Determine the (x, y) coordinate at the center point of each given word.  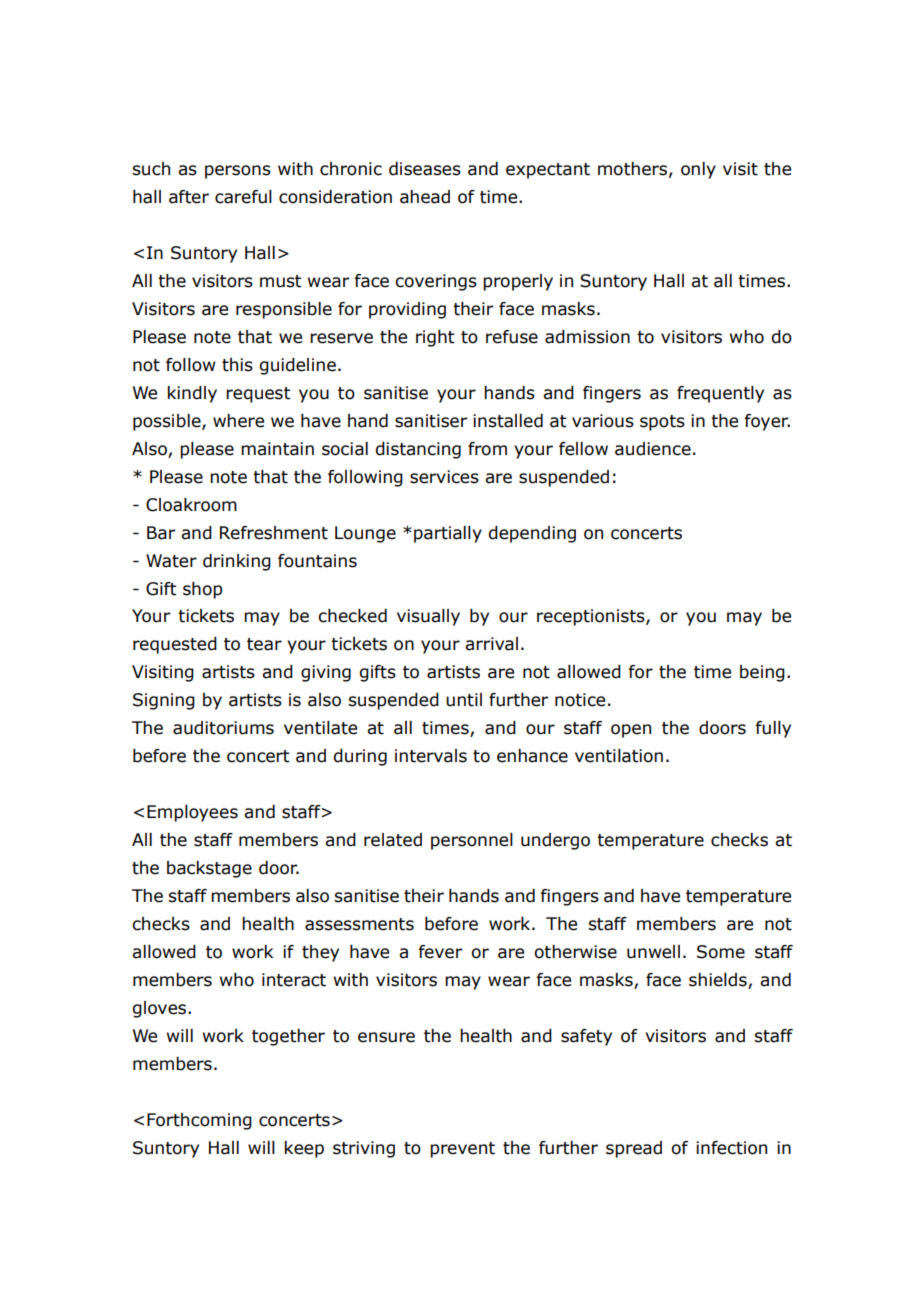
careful (243, 197)
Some (721, 952)
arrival (491, 644)
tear (264, 644)
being (762, 673)
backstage (209, 869)
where (238, 421)
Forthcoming (199, 1121)
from (487, 449)
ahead (425, 197)
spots (662, 423)
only (698, 170)
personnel (472, 841)
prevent (462, 1150)
